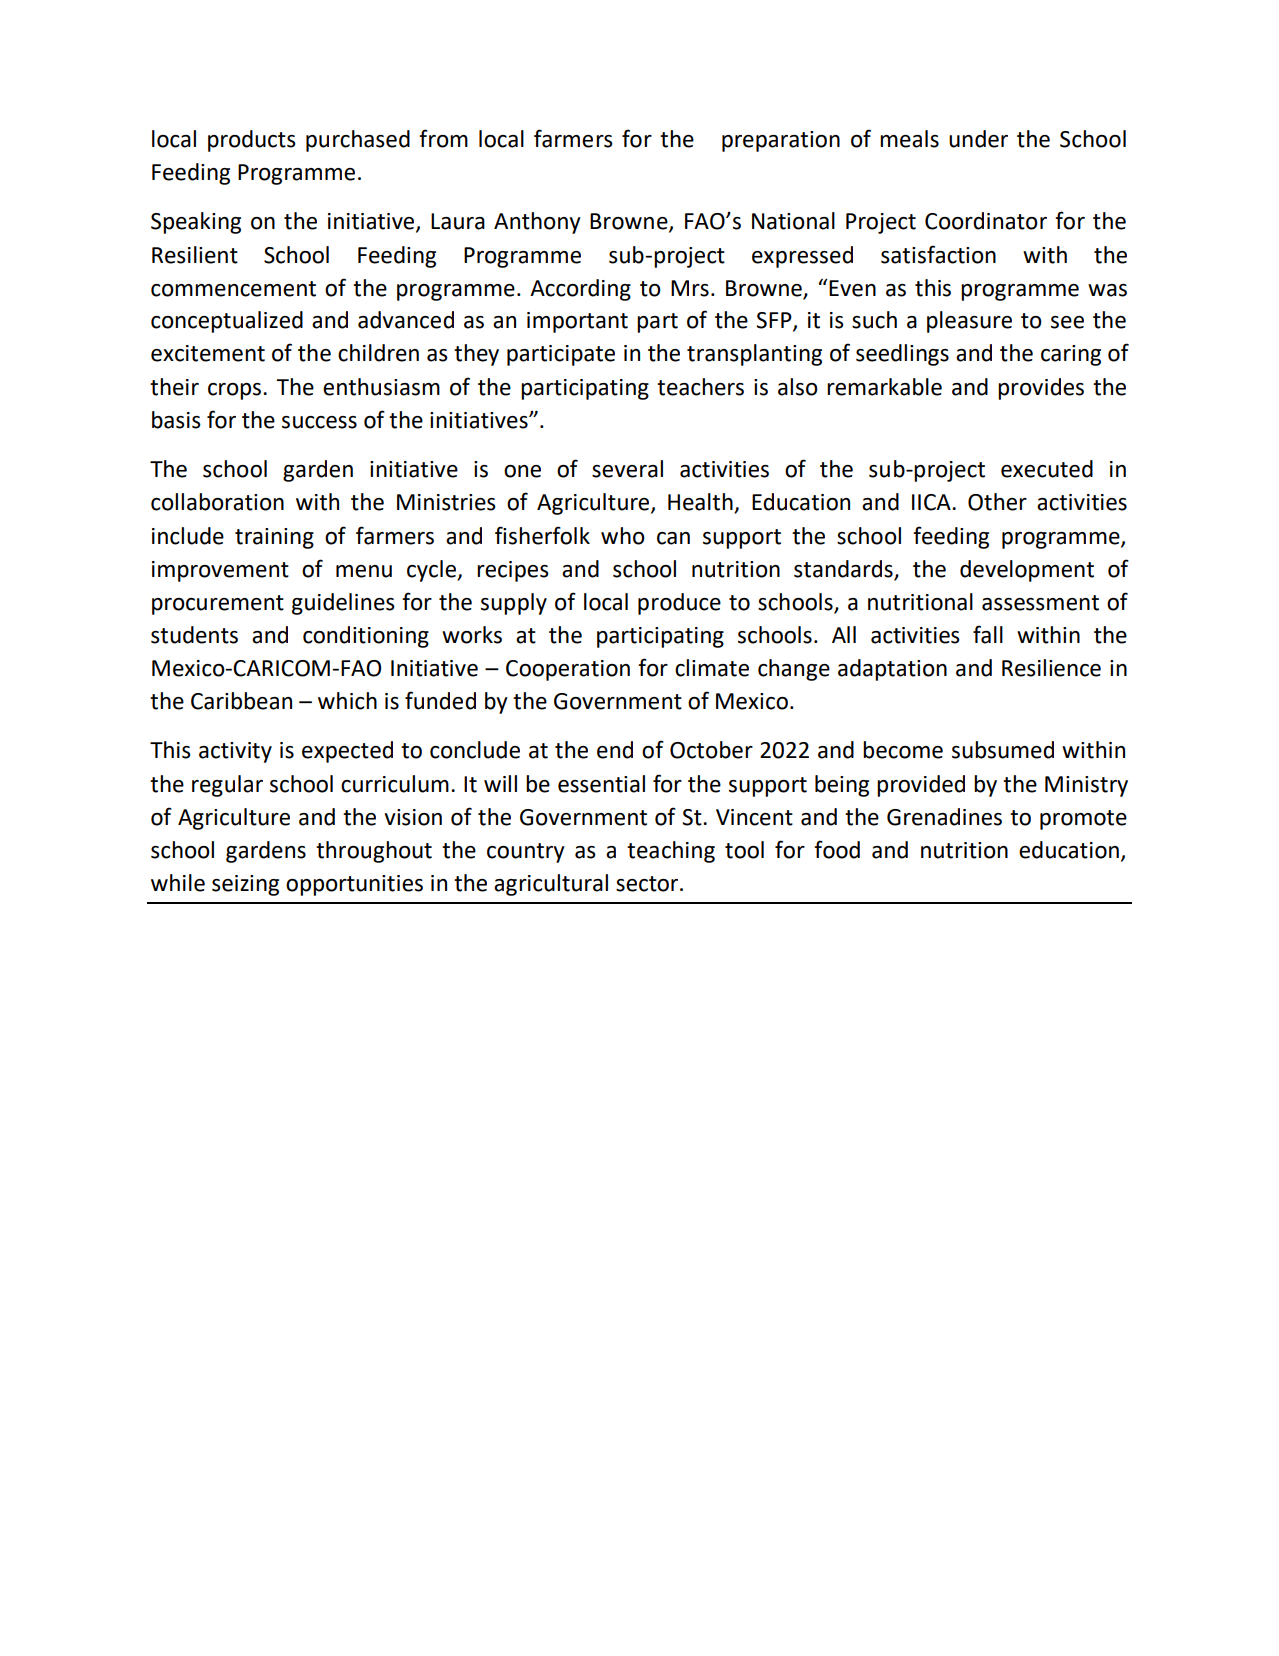 The image size is (1279, 1656). Describe the element at coordinates (671, 852) in the document. I see `teaching` at that location.
